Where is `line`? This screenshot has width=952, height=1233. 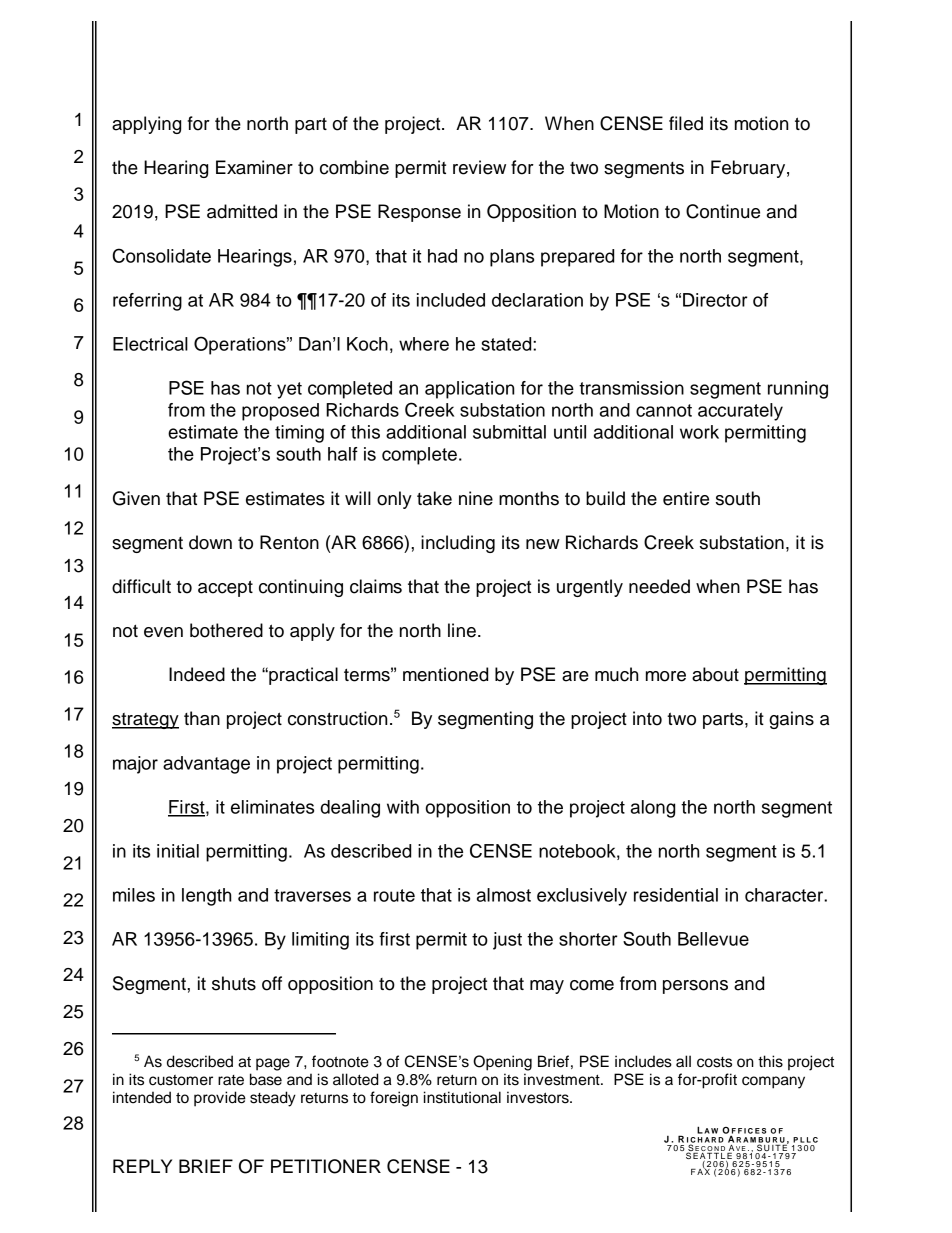 line is located at coordinates (462, 630).
